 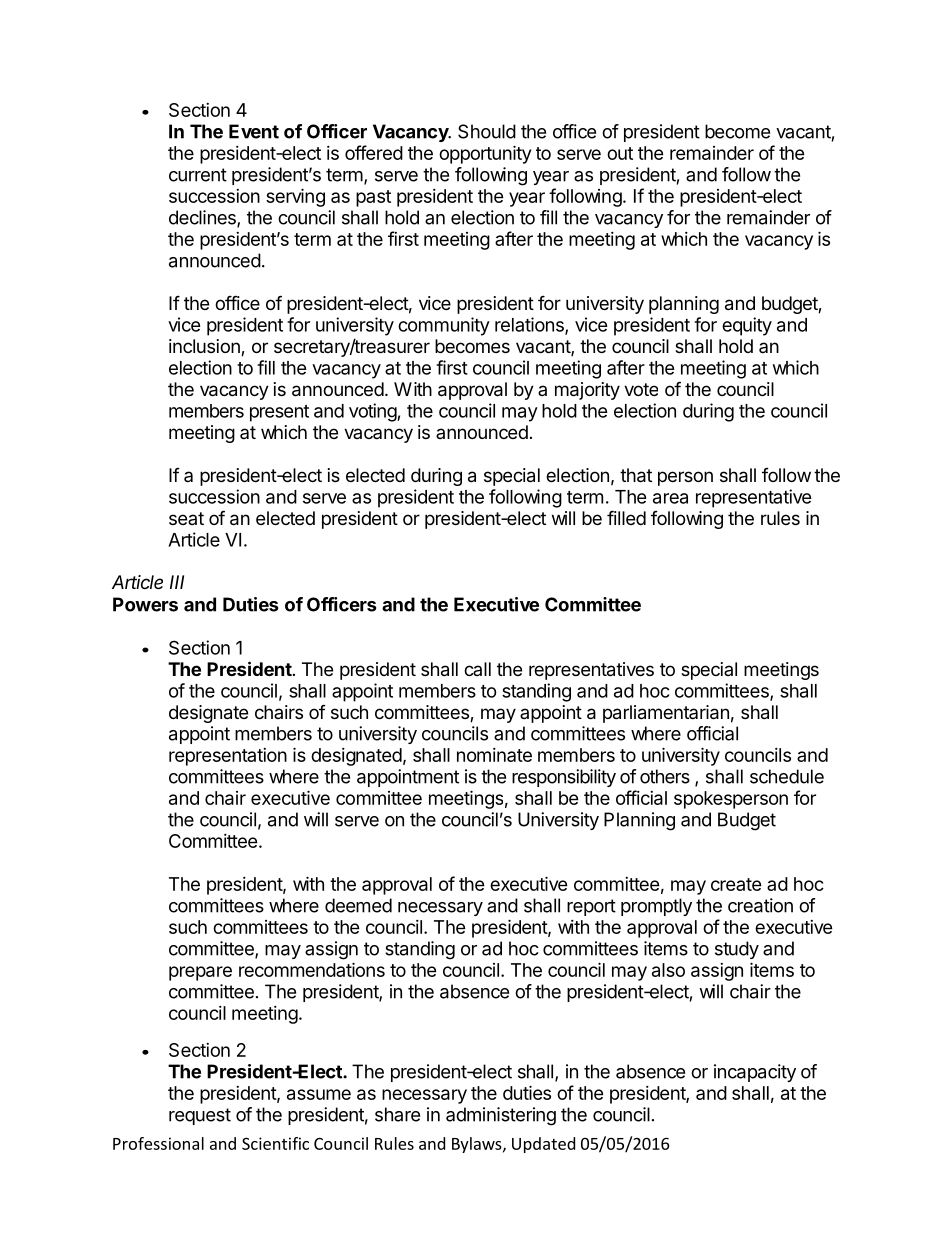 What do you see at coordinates (177, 582) in the screenshot?
I see `III` at bounding box center [177, 582].
